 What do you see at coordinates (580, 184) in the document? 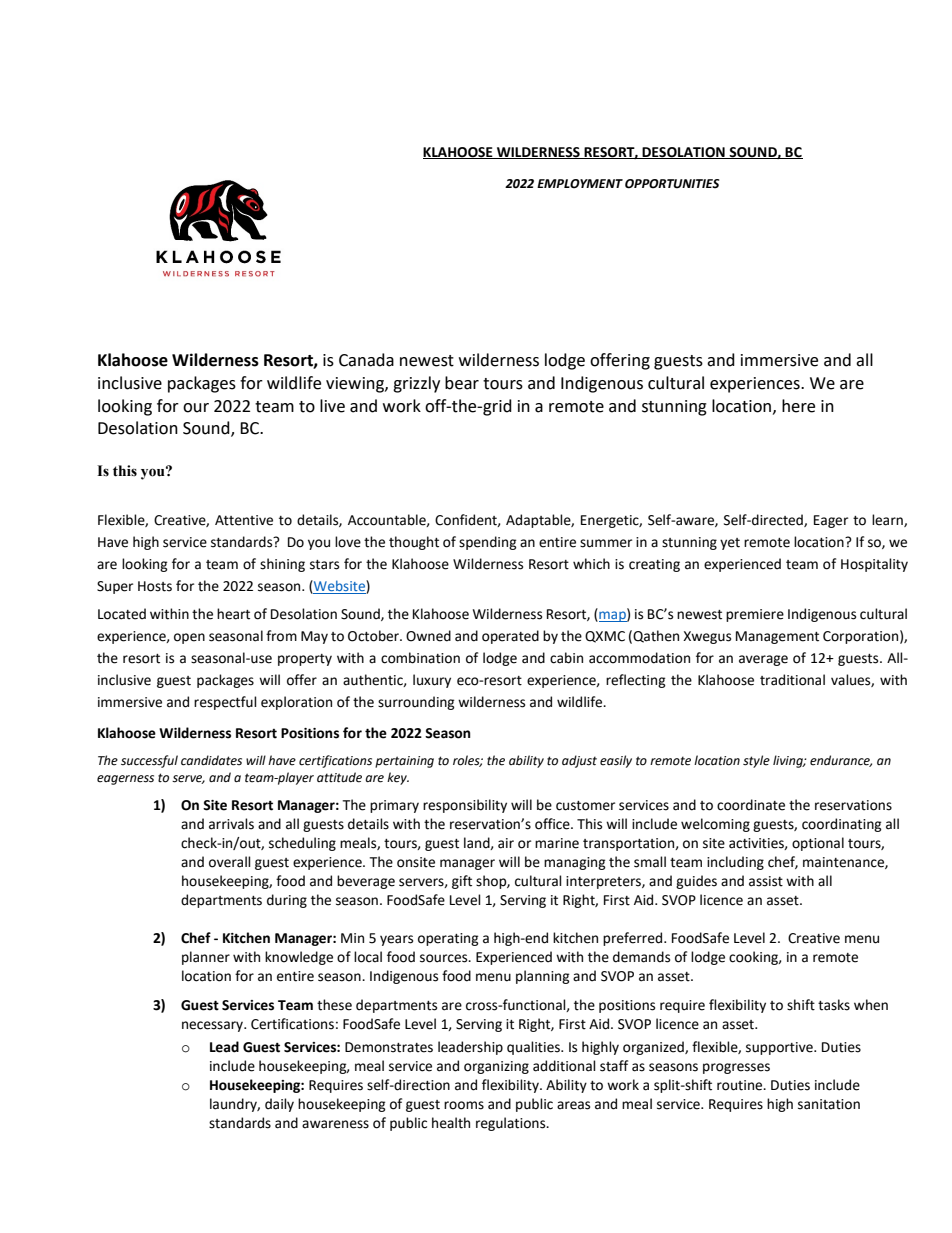
I see `EMPLOYMENT` at bounding box center [580, 184].
